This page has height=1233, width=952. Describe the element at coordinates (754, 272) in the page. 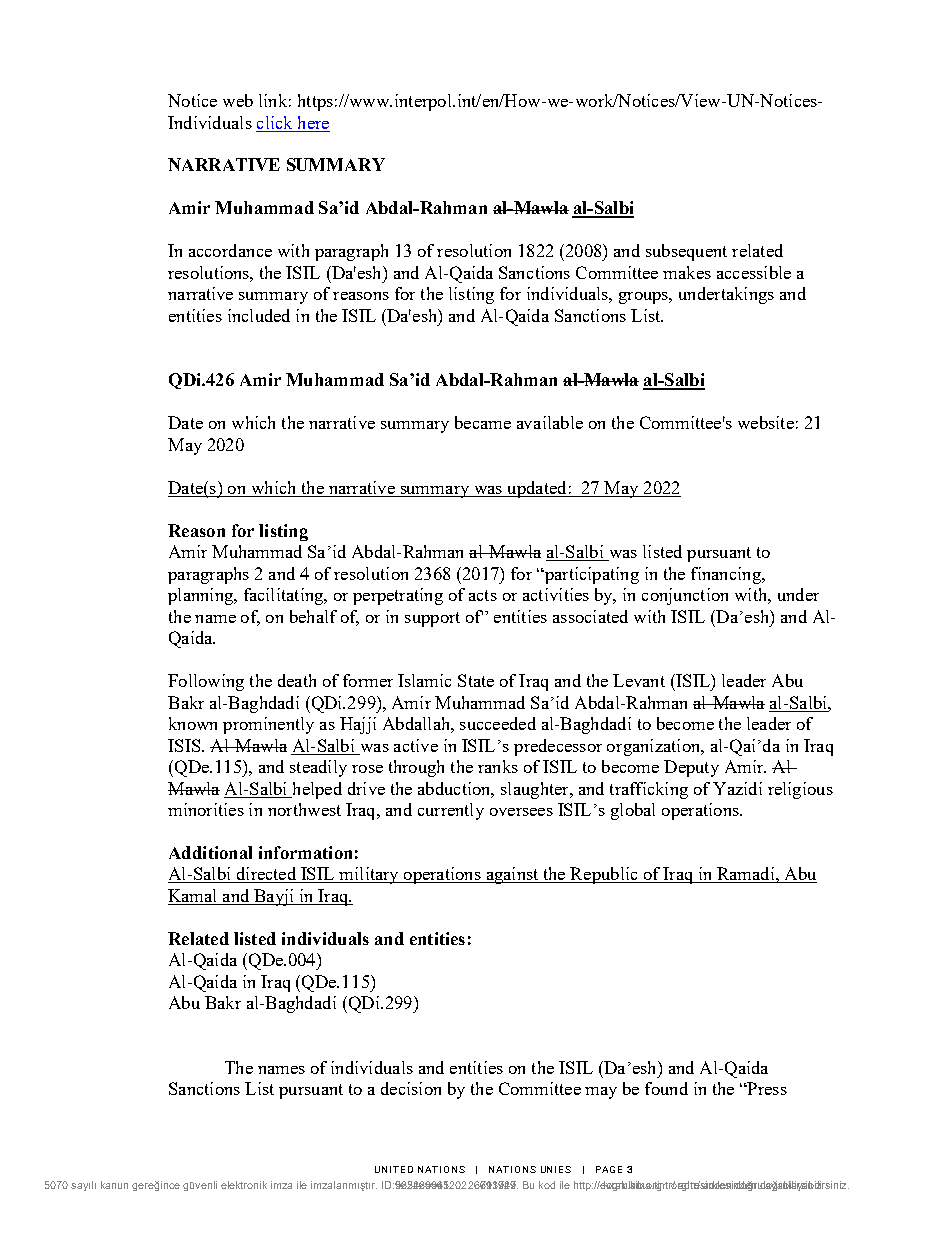

I see `accessible` at that location.
